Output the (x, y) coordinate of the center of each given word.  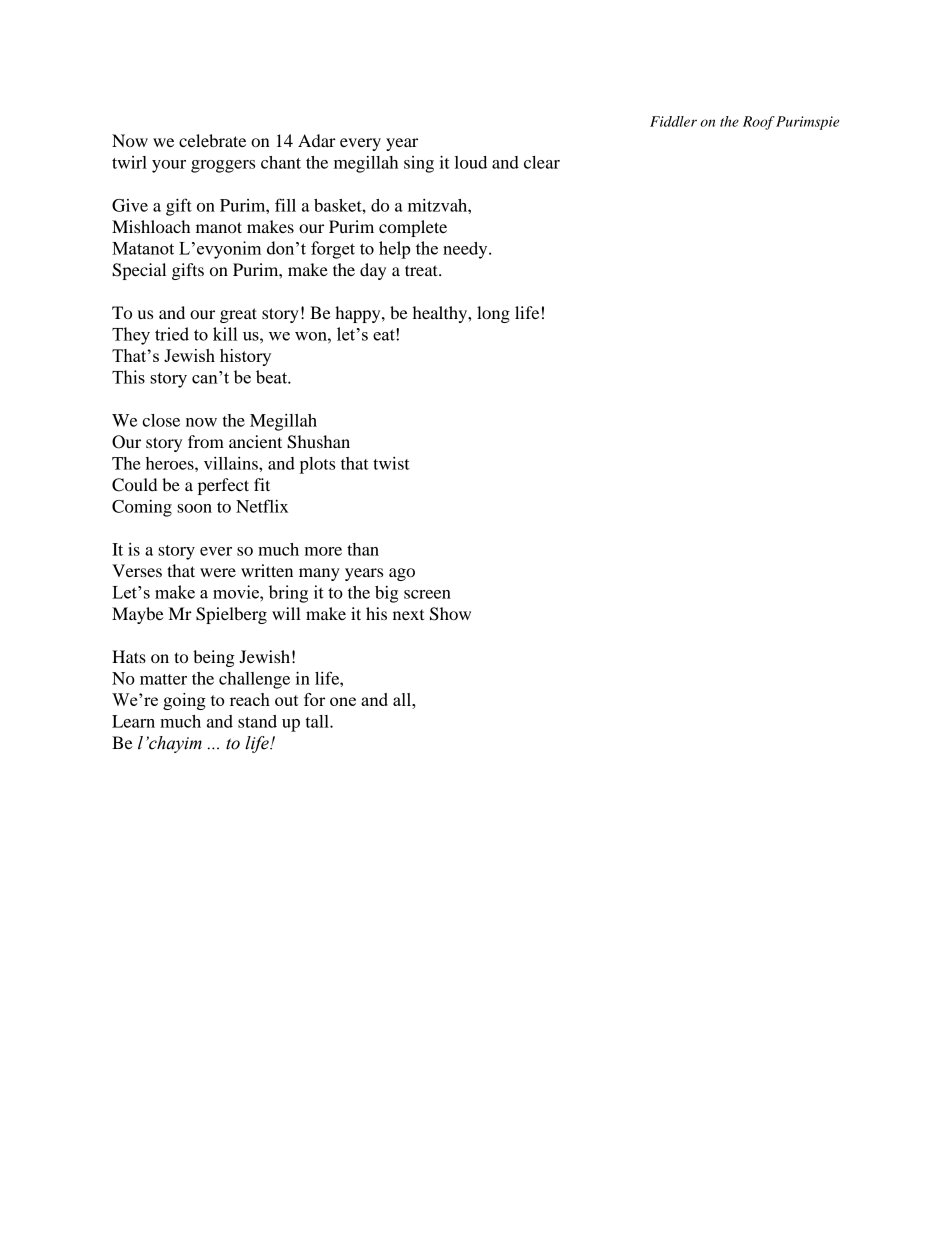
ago (402, 574)
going (184, 701)
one (343, 701)
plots (317, 465)
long (493, 314)
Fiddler (673, 121)
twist (391, 463)
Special (139, 271)
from (206, 441)
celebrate (212, 140)
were (218, 572)
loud (471, 162)
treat (422, 270)
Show (450, 614)
